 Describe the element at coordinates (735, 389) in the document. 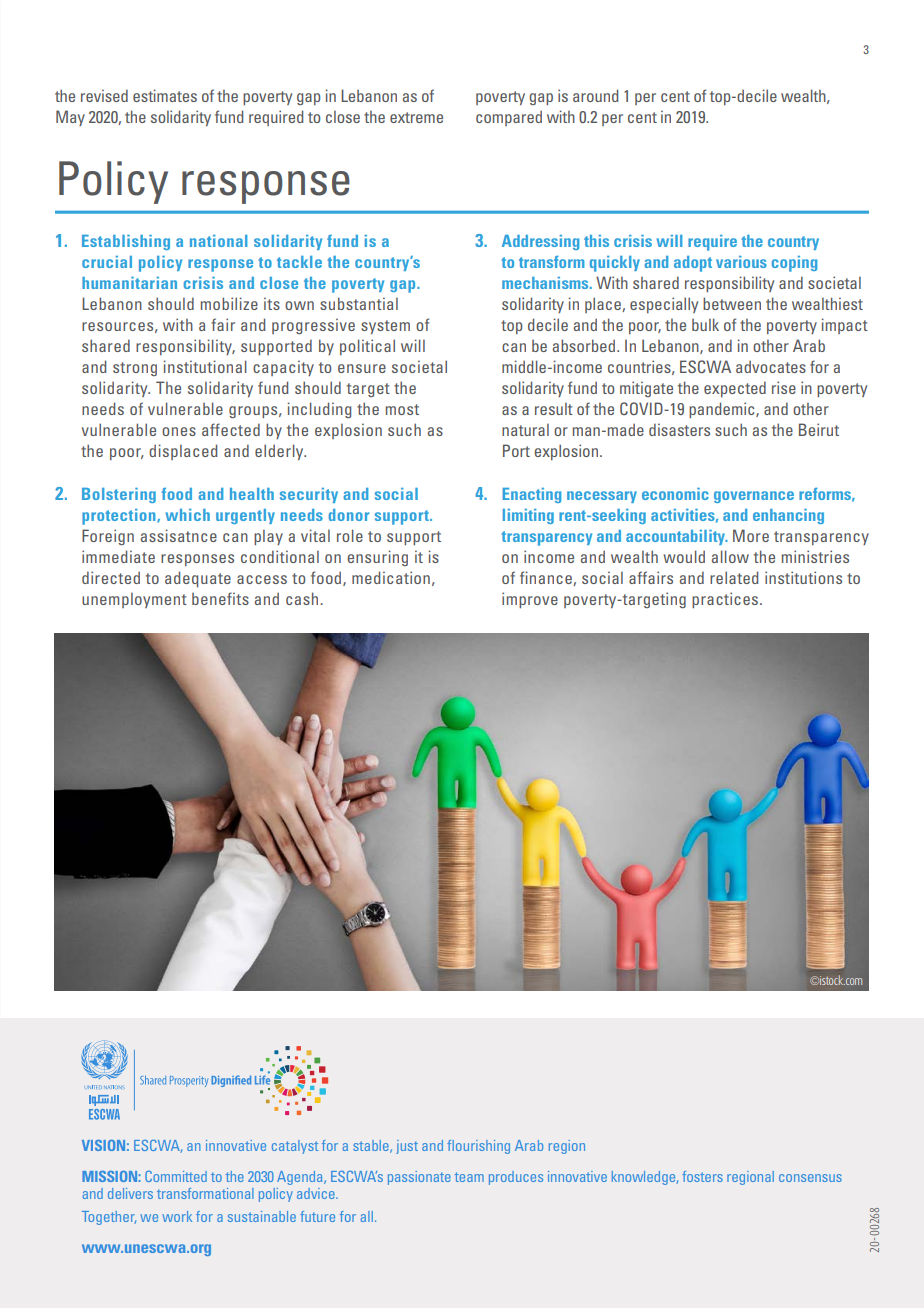

I see `expected` at that location.
